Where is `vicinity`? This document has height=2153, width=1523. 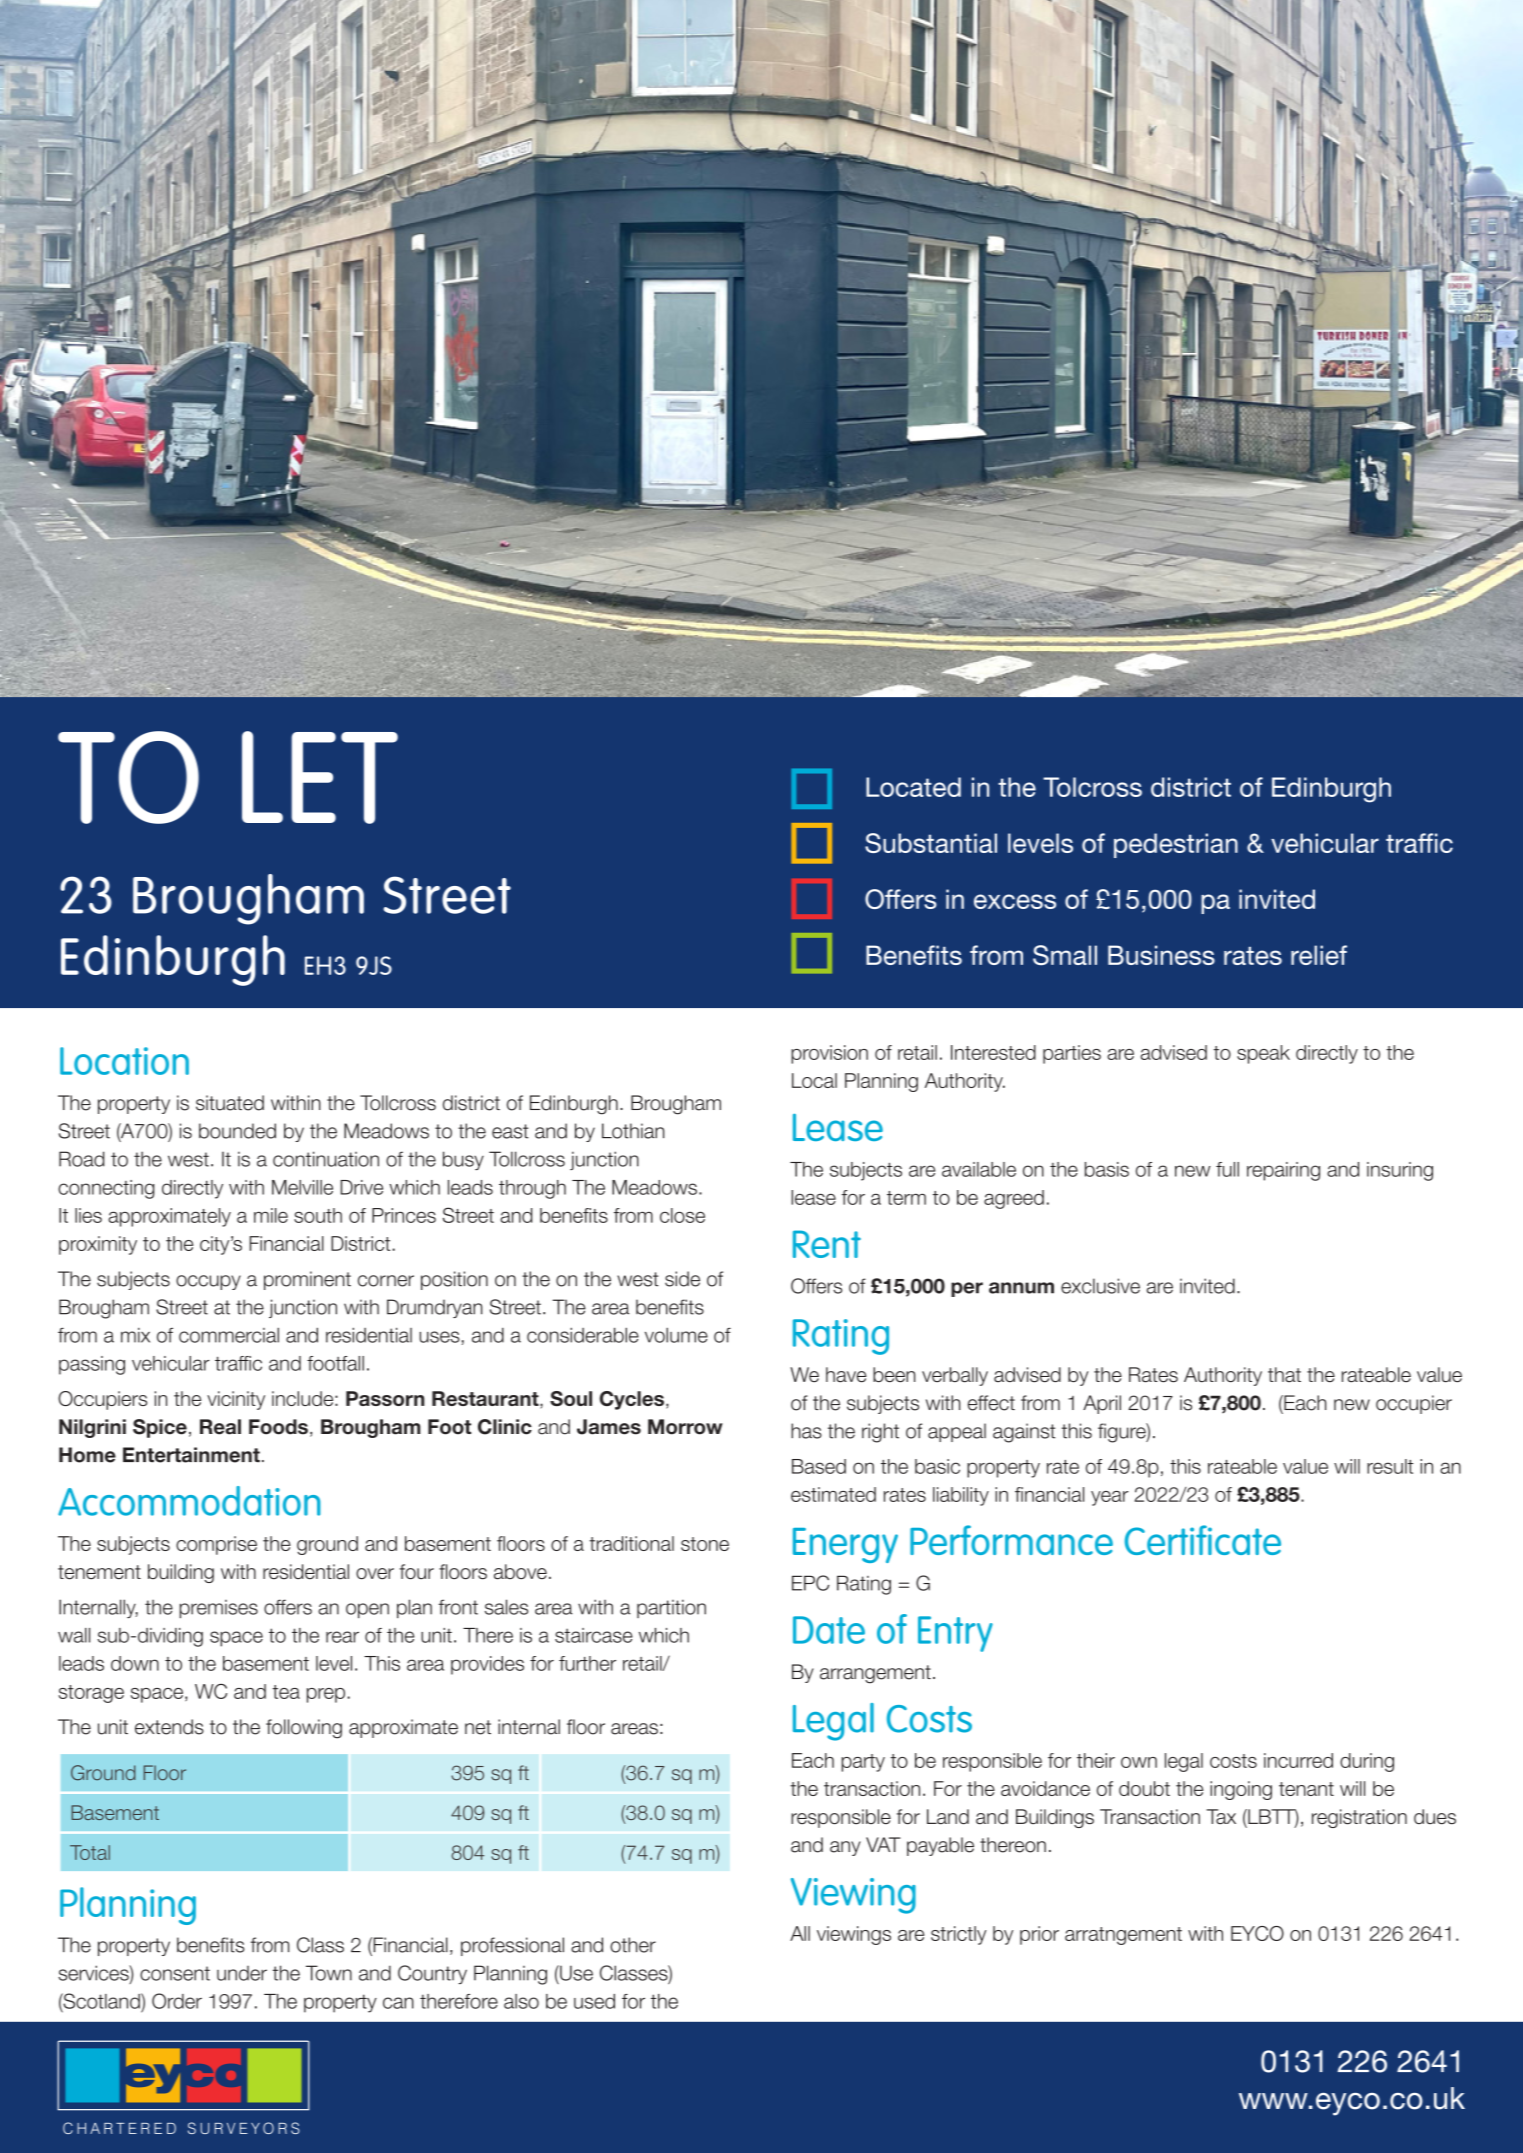
vicinity is located at coordinates (236, 1400).
